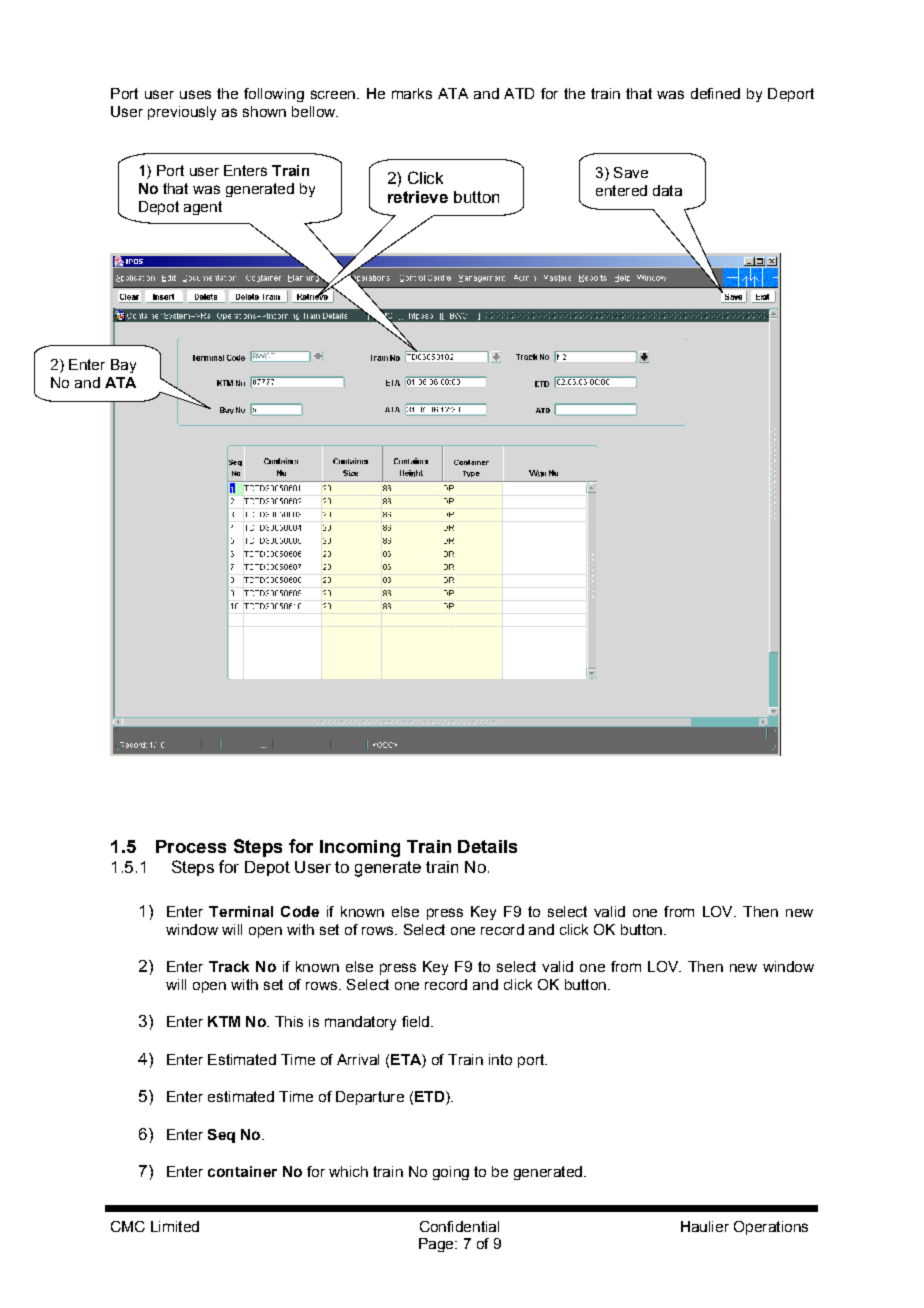 The width and height of the screenshot is (924, 1308). What do you see at coordinates (123, 366) in the screenshot?
I see `Bay` at bounding box center [123, 366].
